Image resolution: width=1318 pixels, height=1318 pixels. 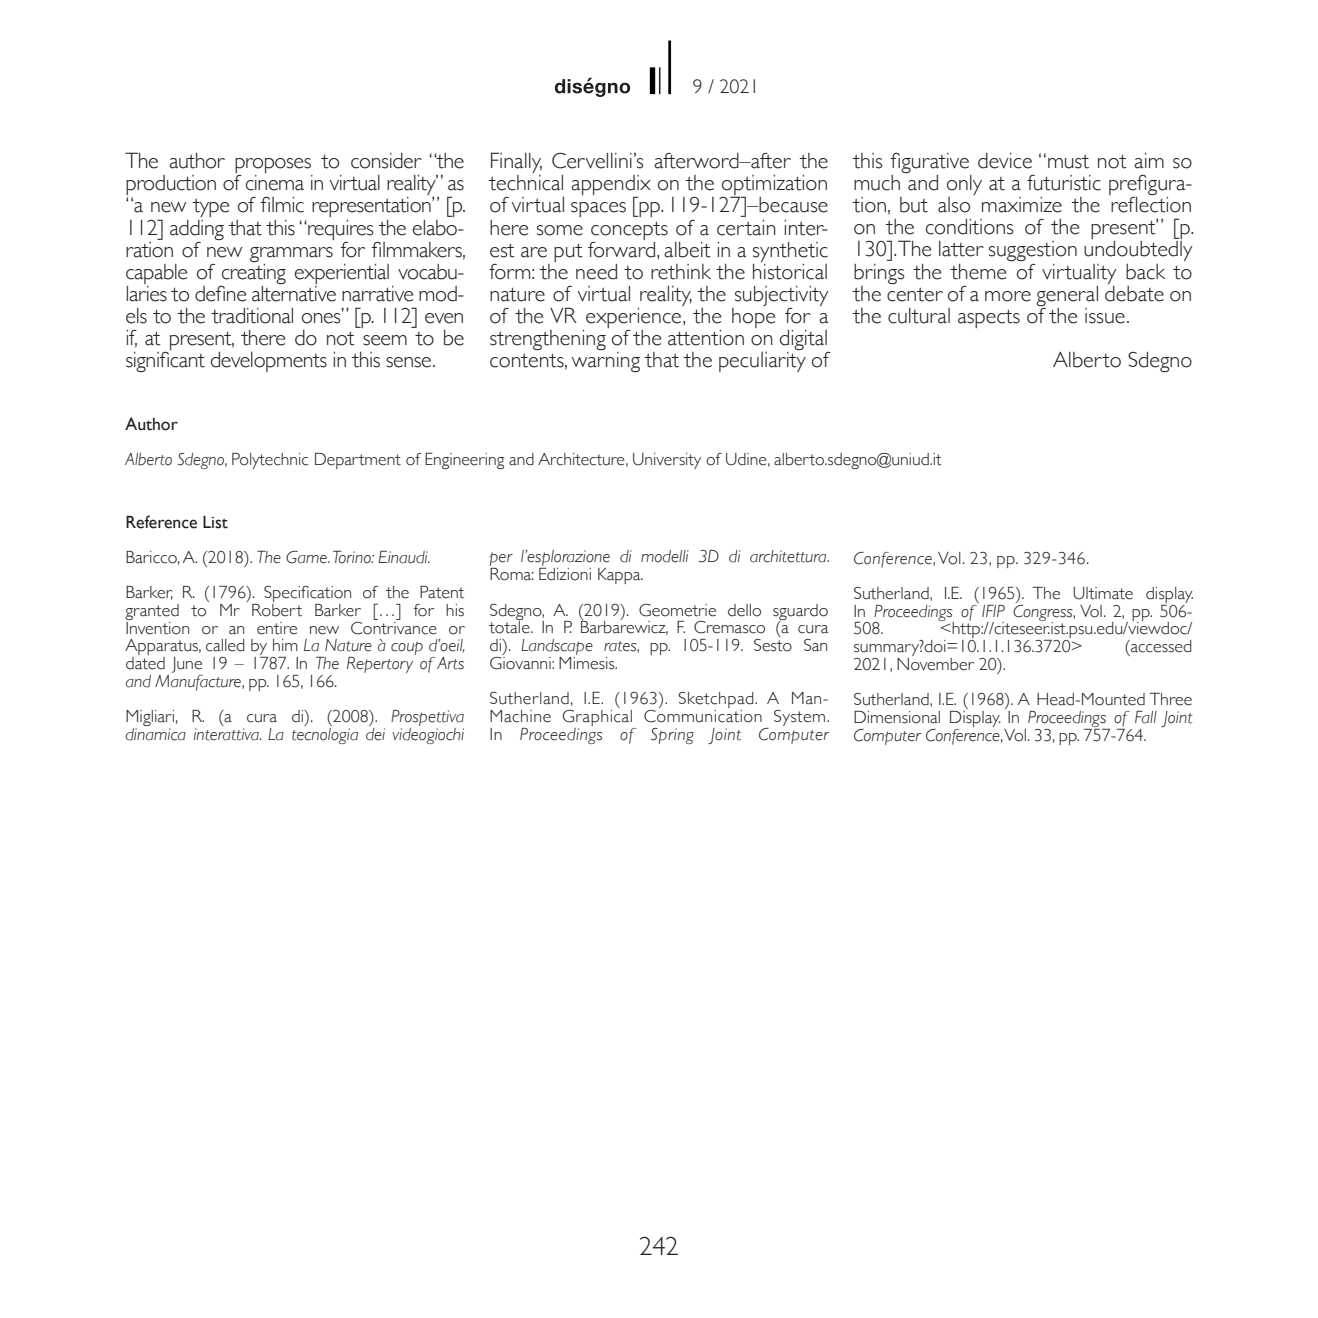 What do you see at coordinates (274, 167) in the page?
I see `proposes` at bounding box center [274, 167].
